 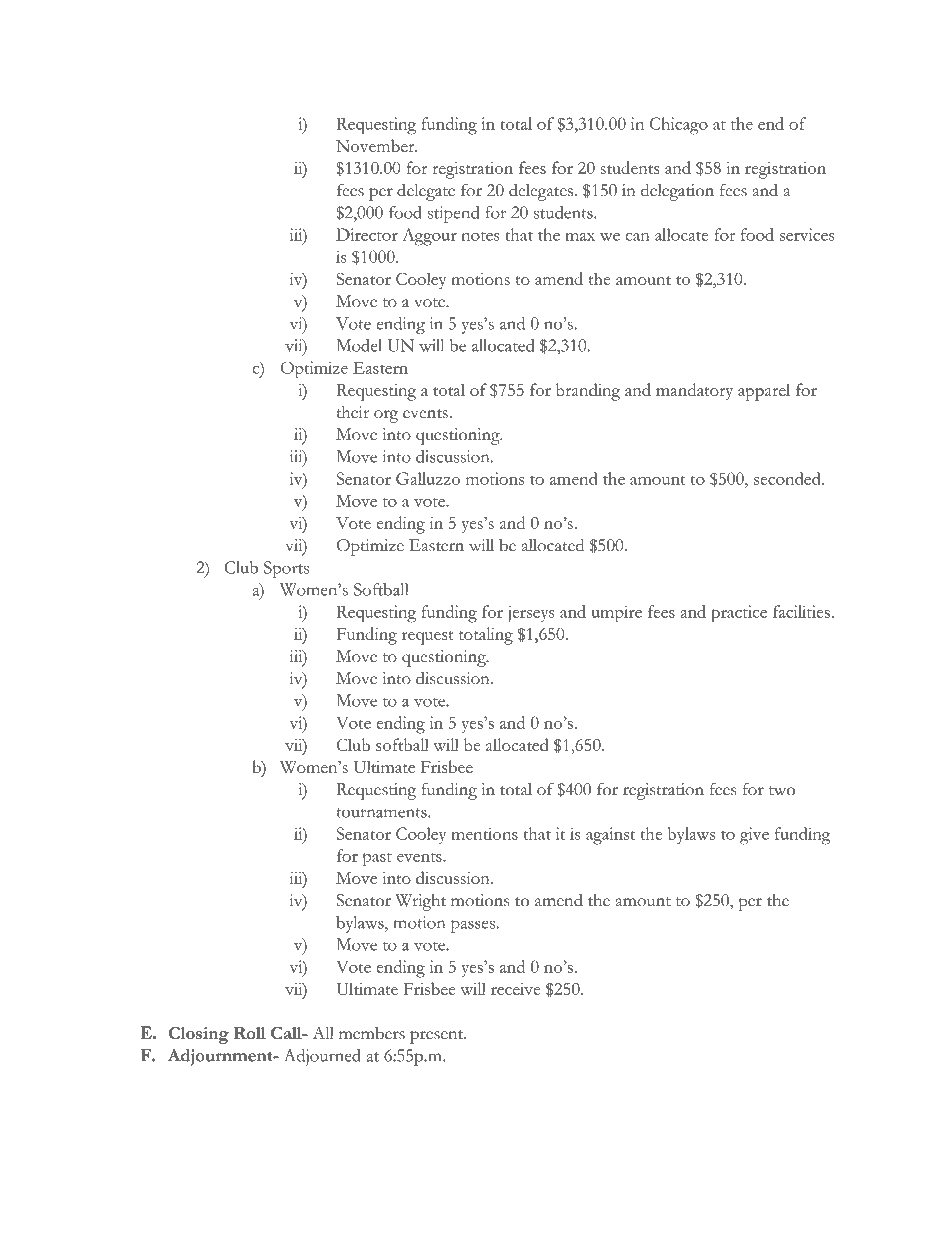 I want to click on give, so click(x=754, y=836).
